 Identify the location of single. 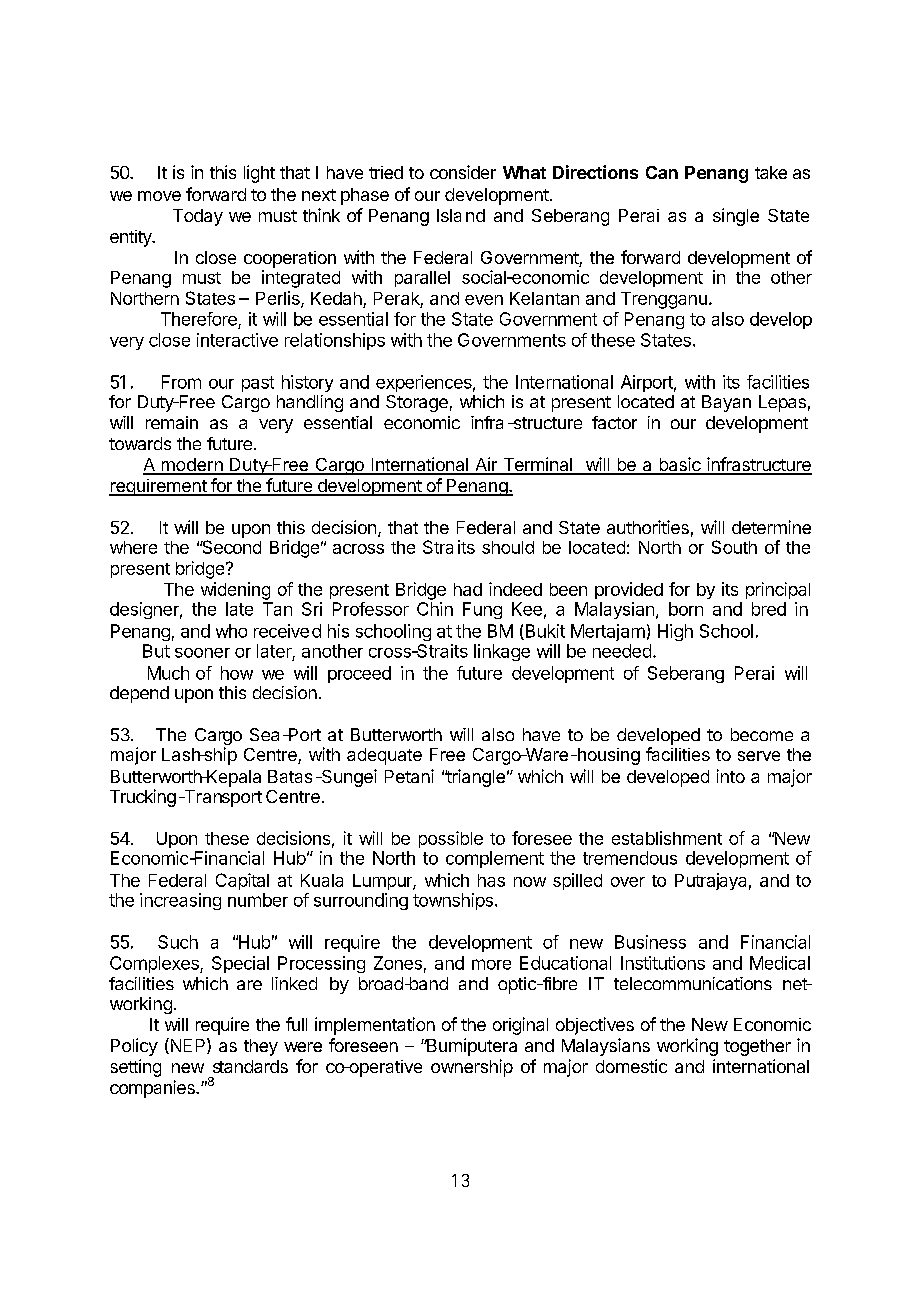
(736, 217).
